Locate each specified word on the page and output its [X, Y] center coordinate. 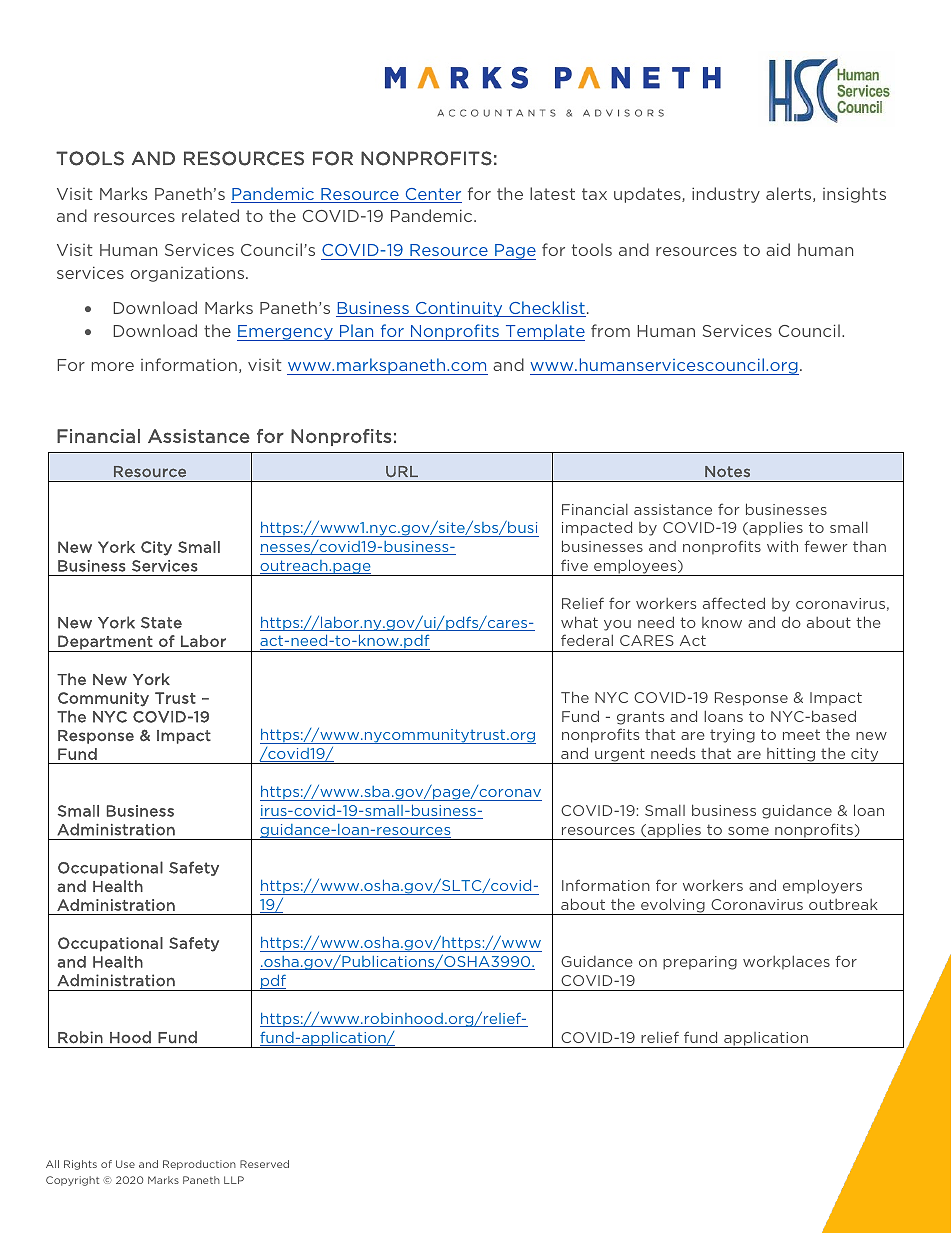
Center [432, 195]
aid [778, 249]
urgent [620, 756]
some [748, 831]
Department [105, 643]
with [782, 546]
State [161, 623]
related [210, 215]
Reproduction [199, 1165]
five [574, 565]
